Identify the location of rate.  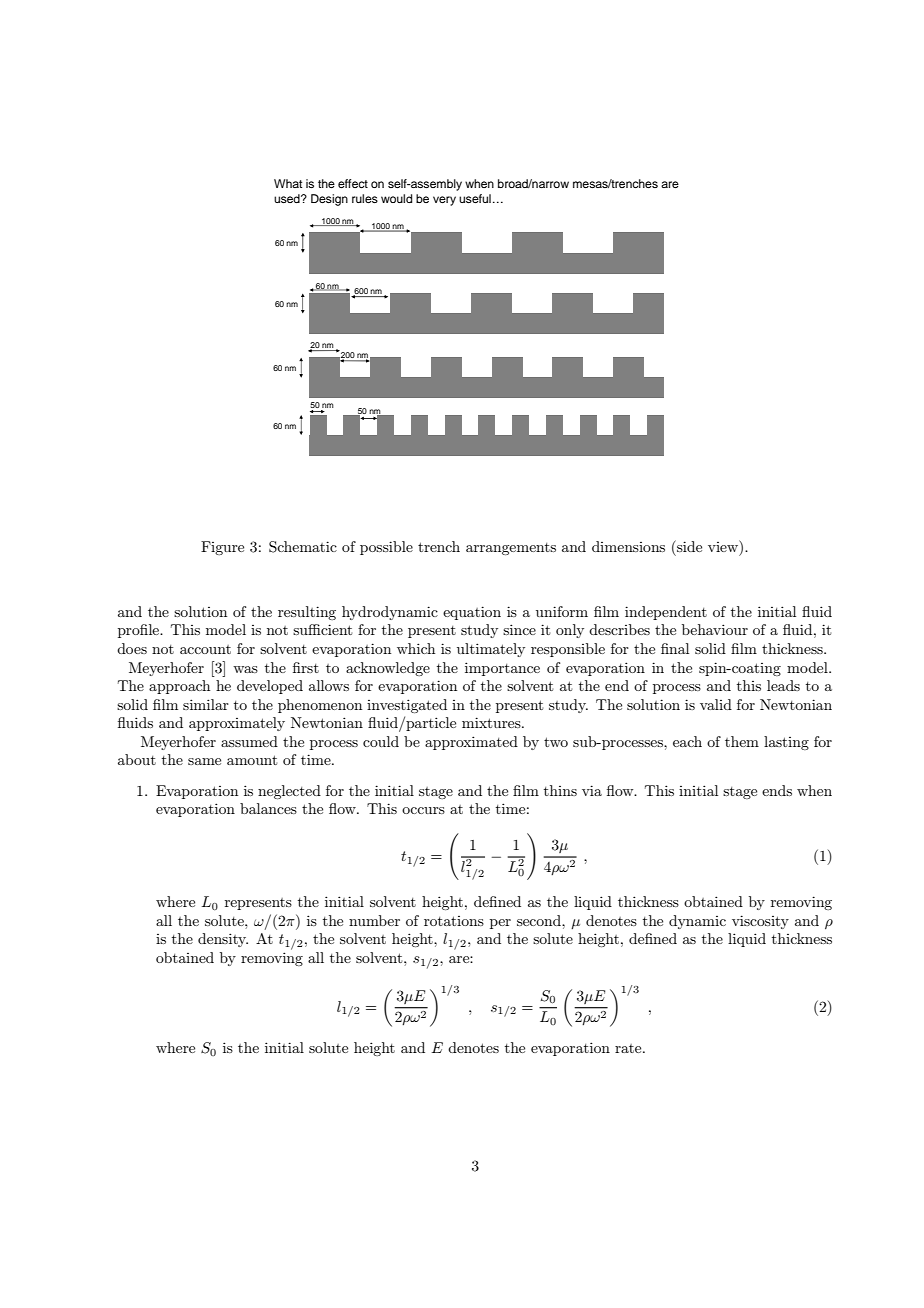
(629, 1048).
